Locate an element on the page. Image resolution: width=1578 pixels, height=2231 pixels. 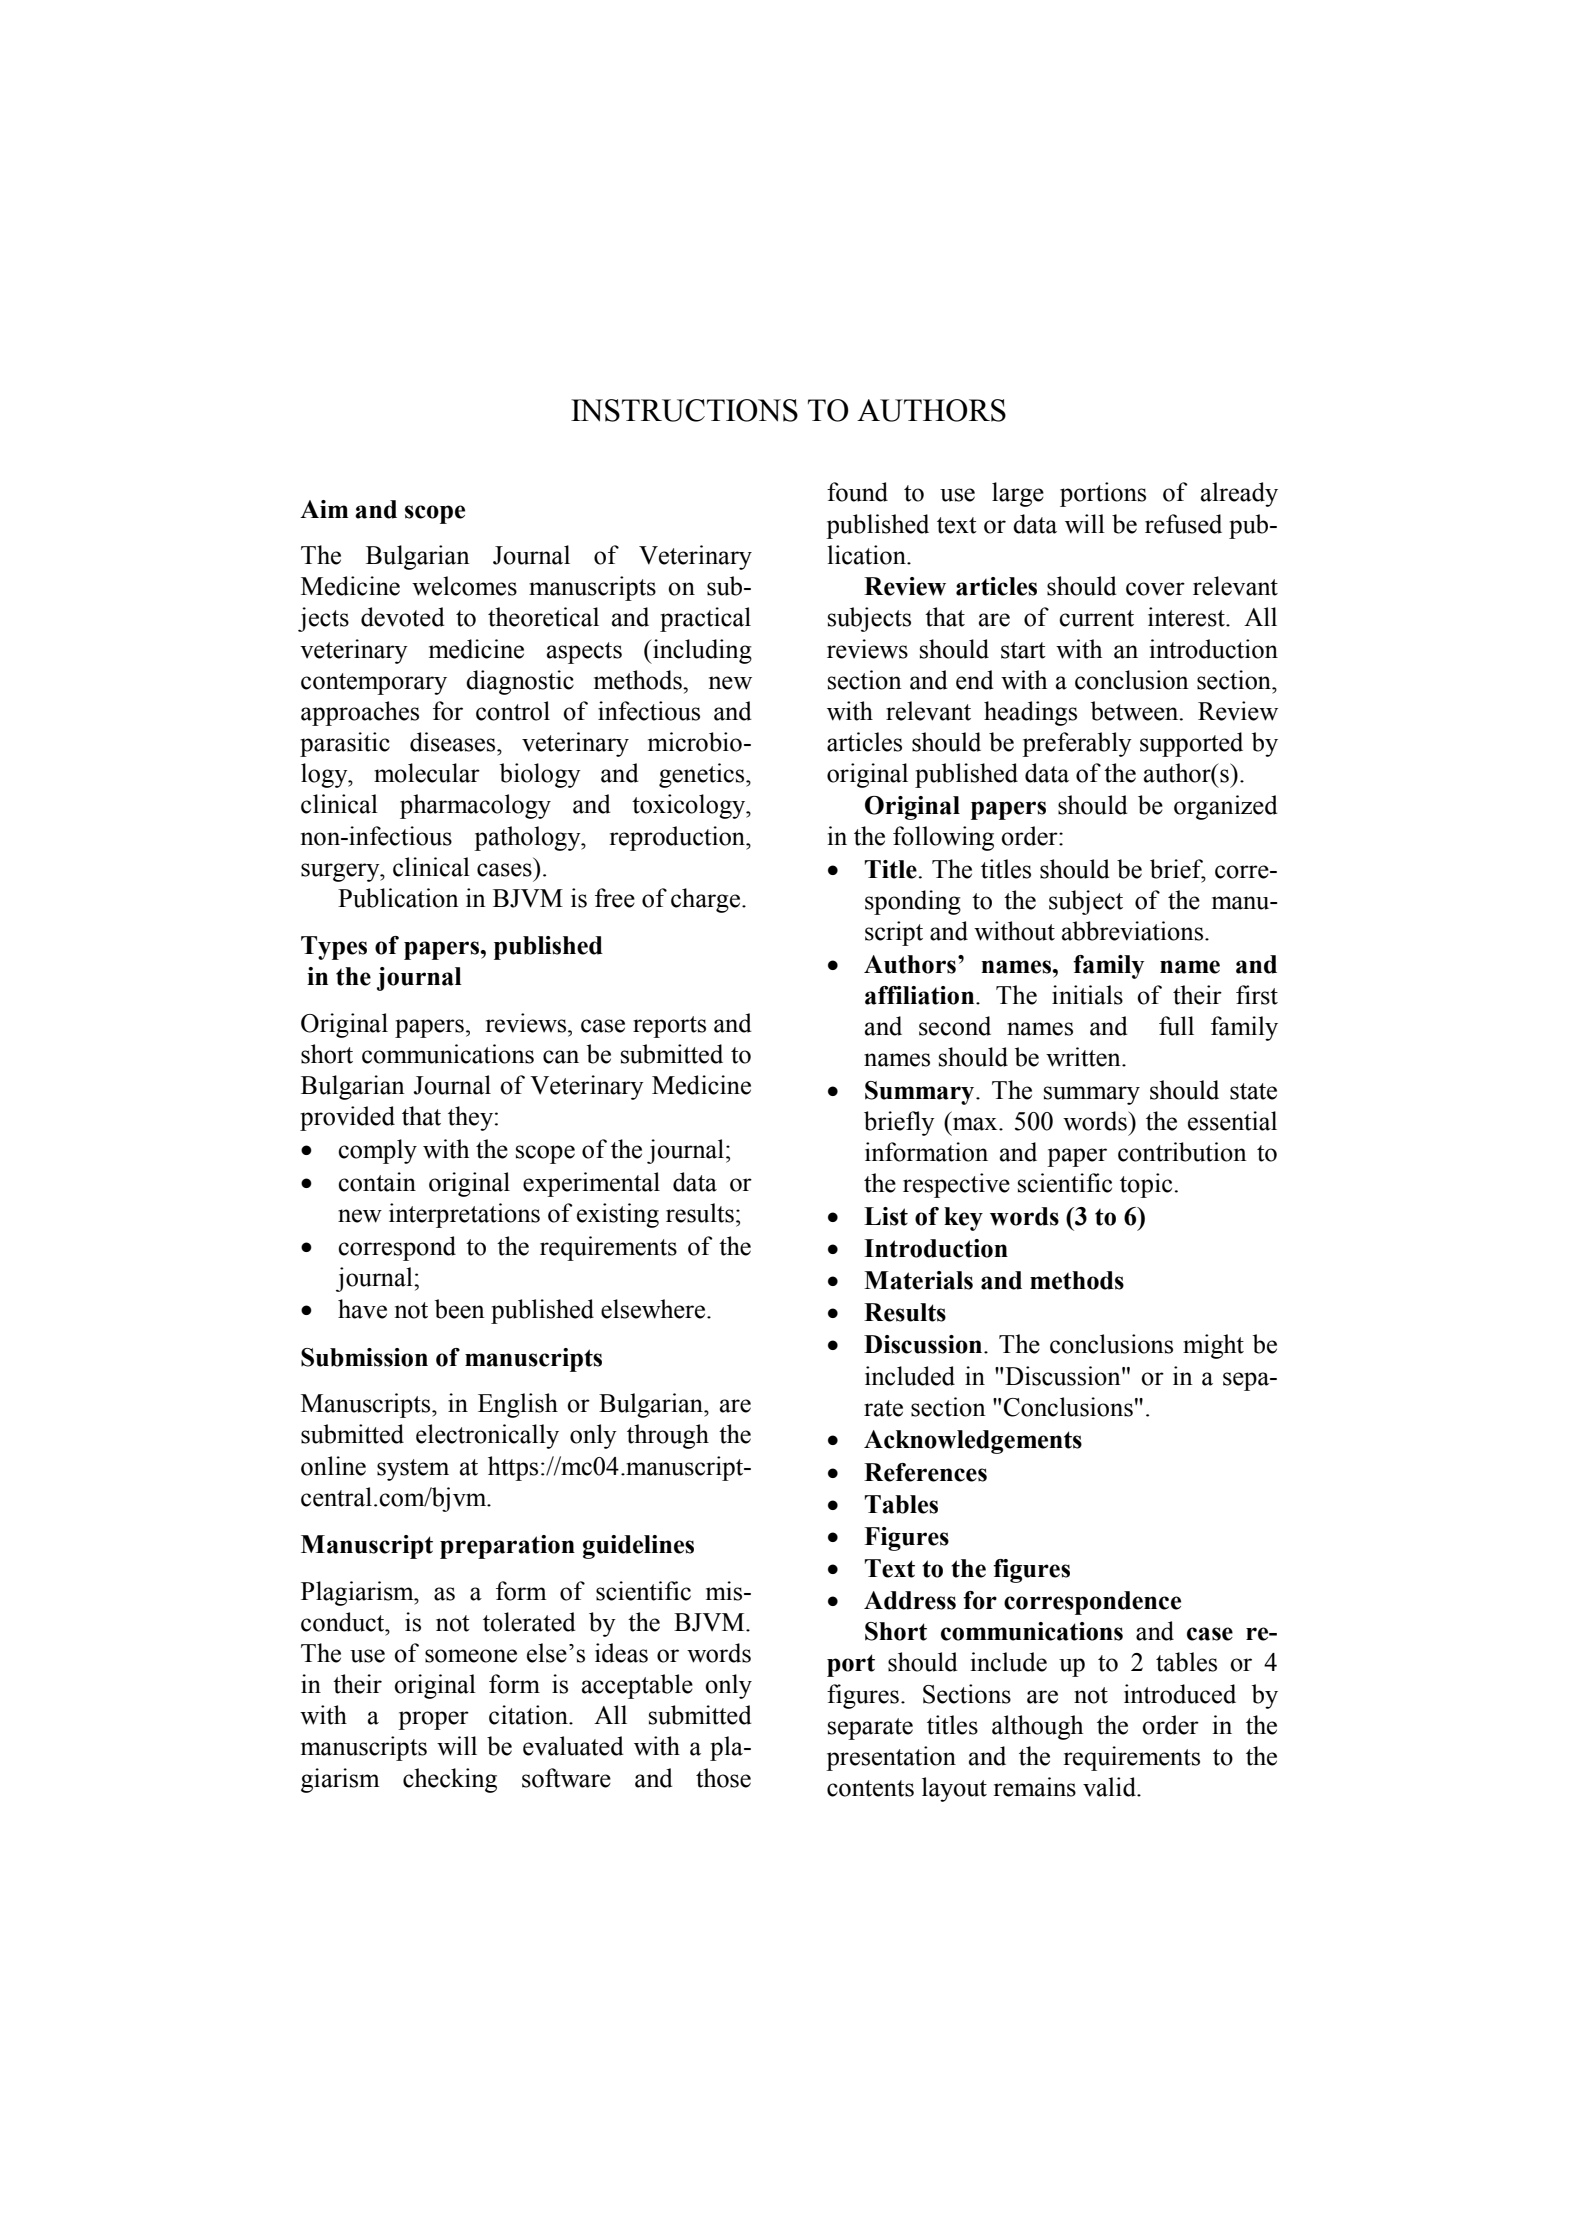
those is located at coordinates (723, 1778).
